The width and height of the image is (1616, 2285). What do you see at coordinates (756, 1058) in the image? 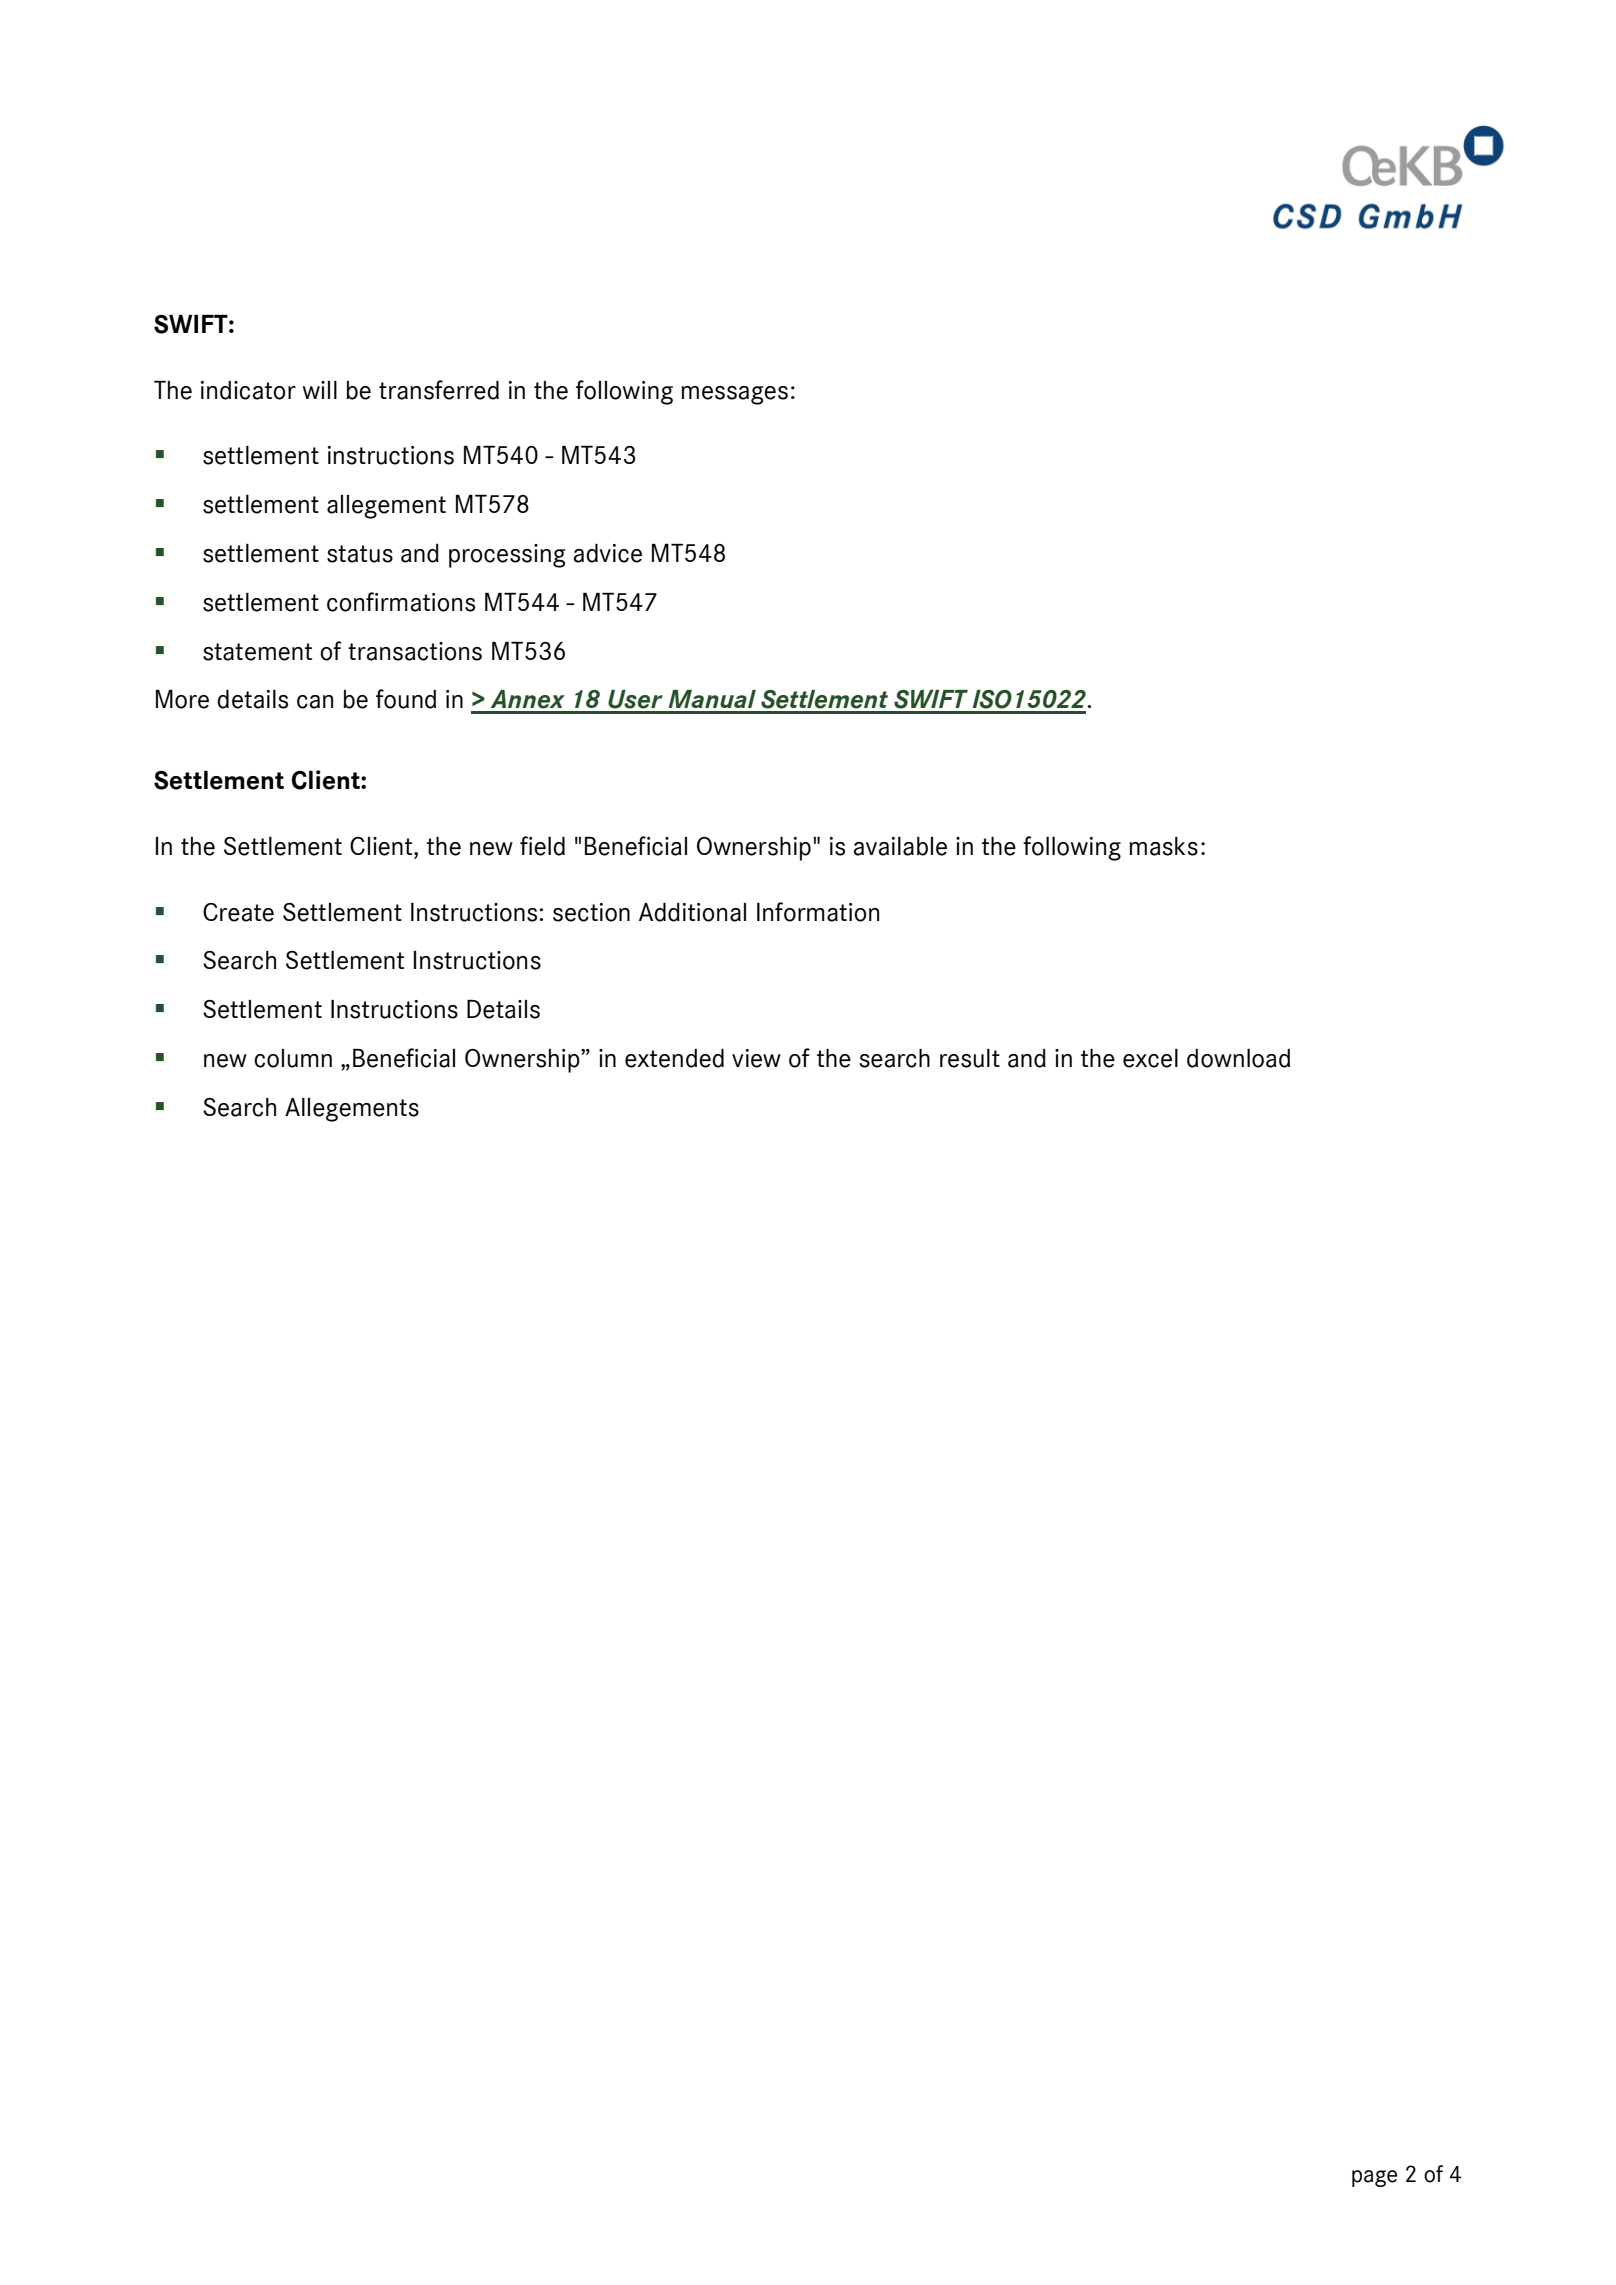
I see `view` at bounding box center [756, 1058].
